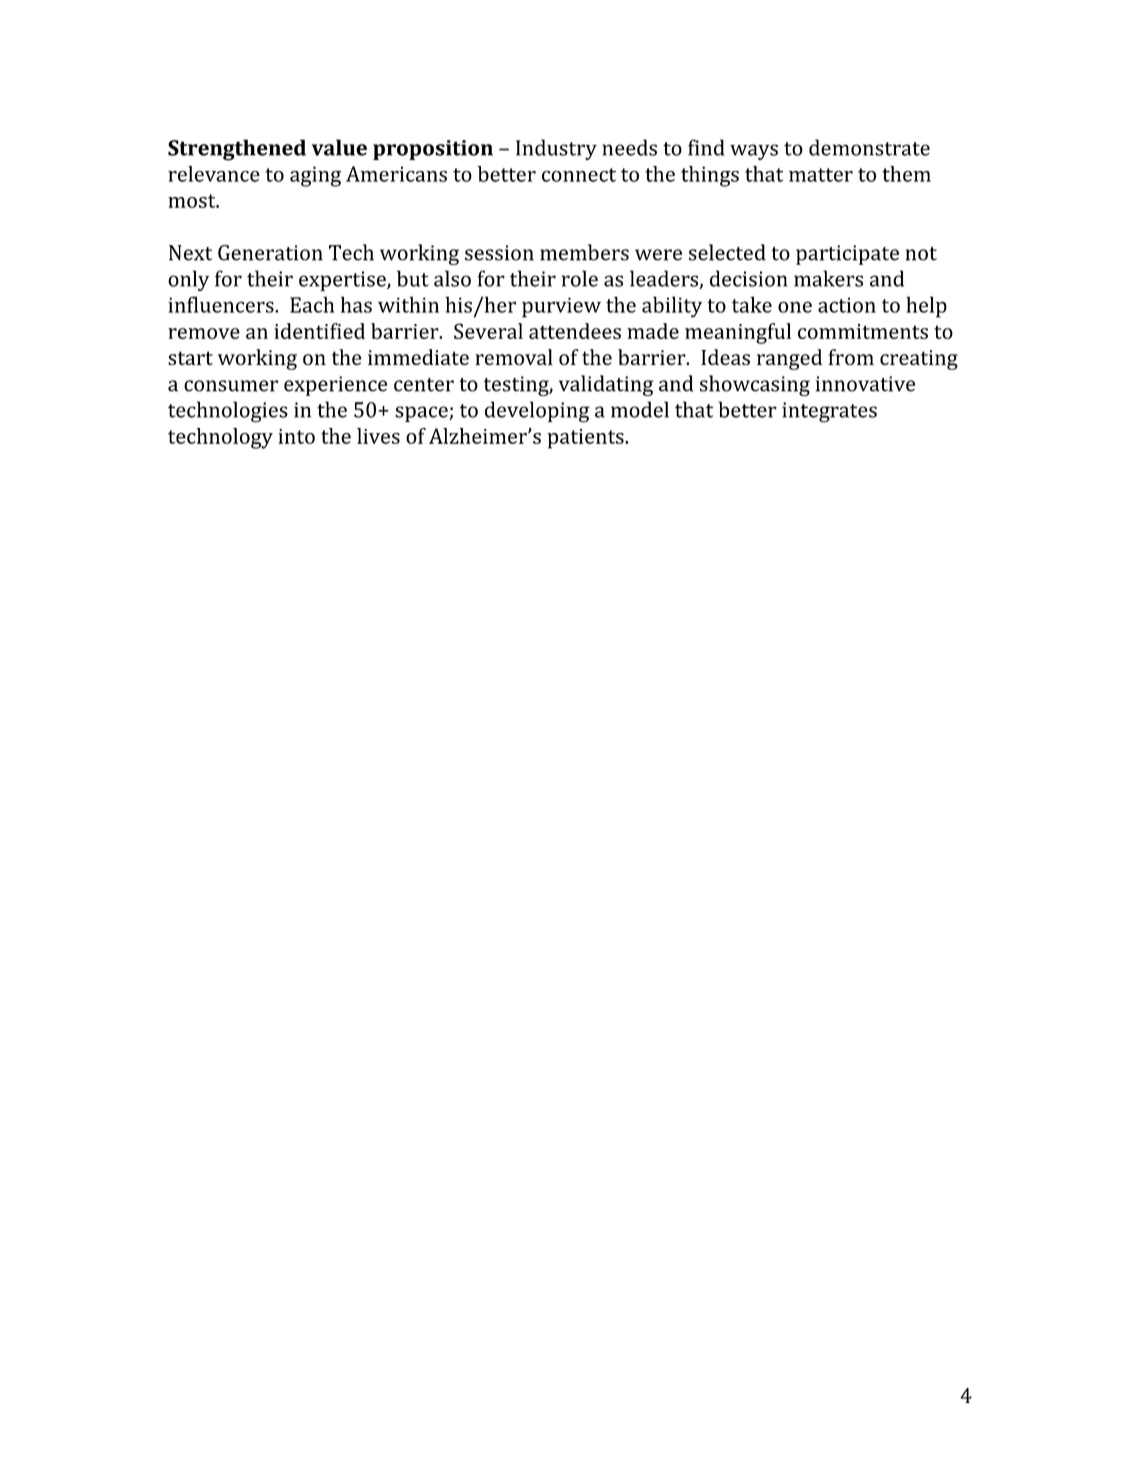 This document has height=1475, width=1140. Describe the element at coordinates (579, 278) in the document. I see `role` at that location.
